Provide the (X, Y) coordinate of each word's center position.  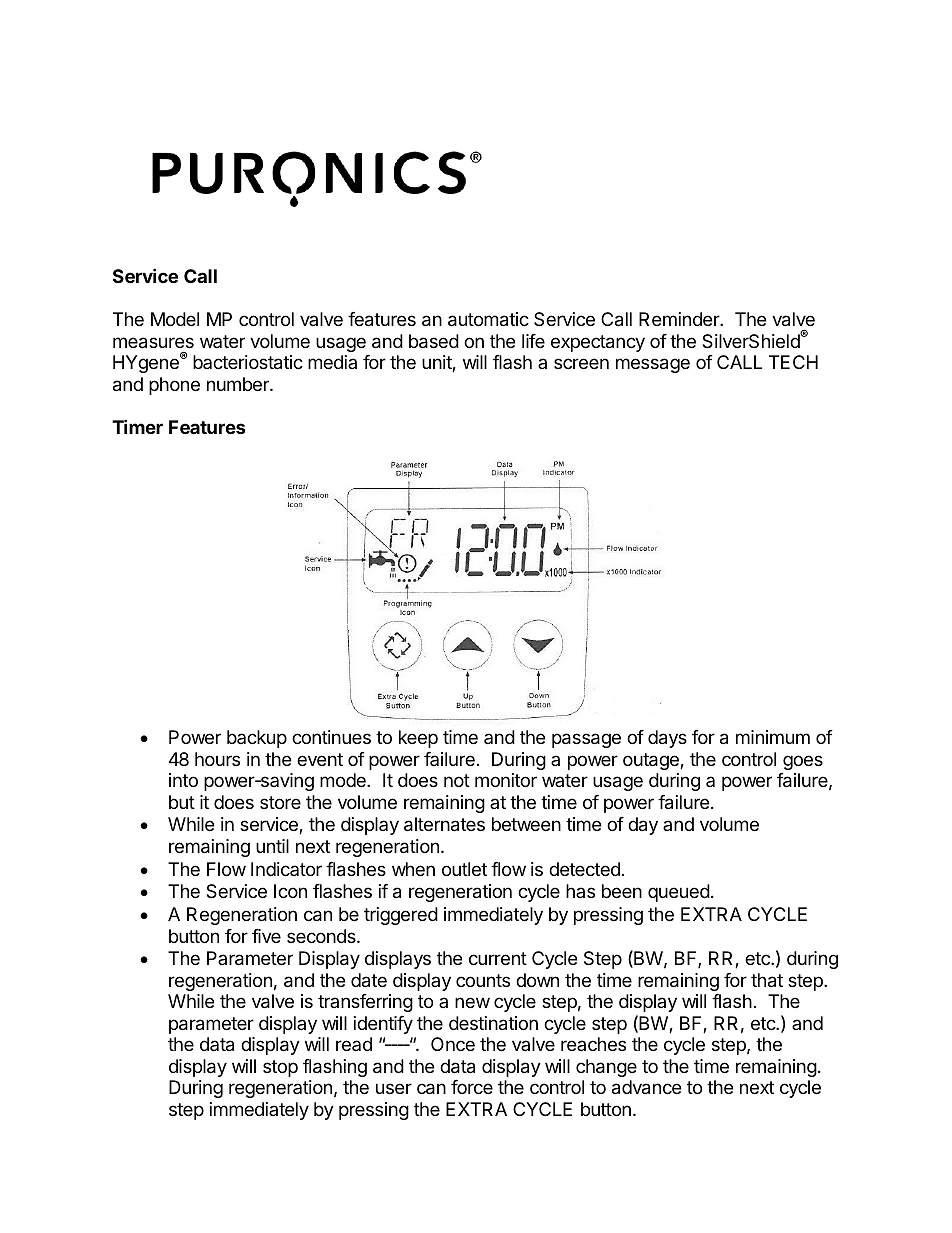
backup (257, 739)
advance (646, 1087)
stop (280, 1068)
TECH (793, 362)
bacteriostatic (248, 362)
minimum (773, 737)
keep (418, 739)
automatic (488, 319)
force (472, 1087)
